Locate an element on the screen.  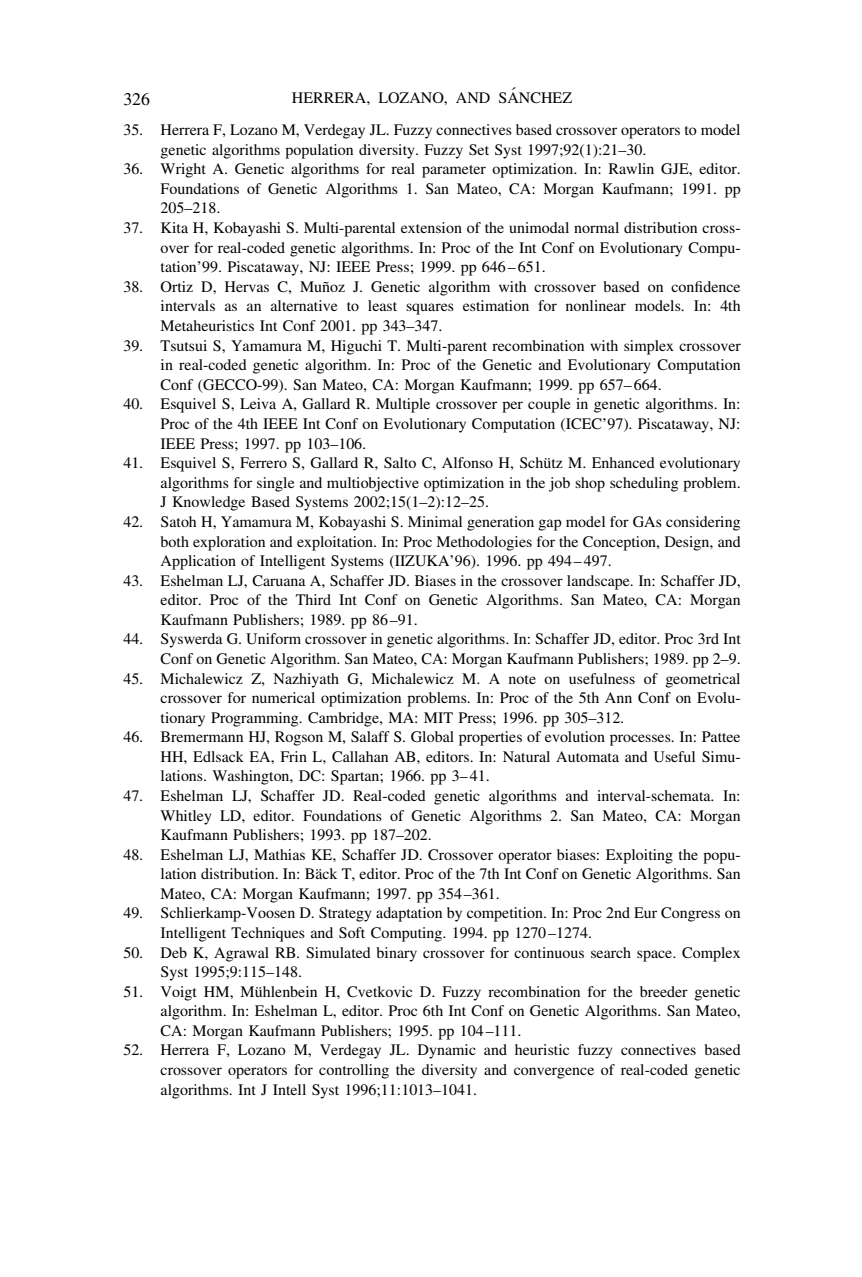
Ferrero is located at coordinates (263, 462).
